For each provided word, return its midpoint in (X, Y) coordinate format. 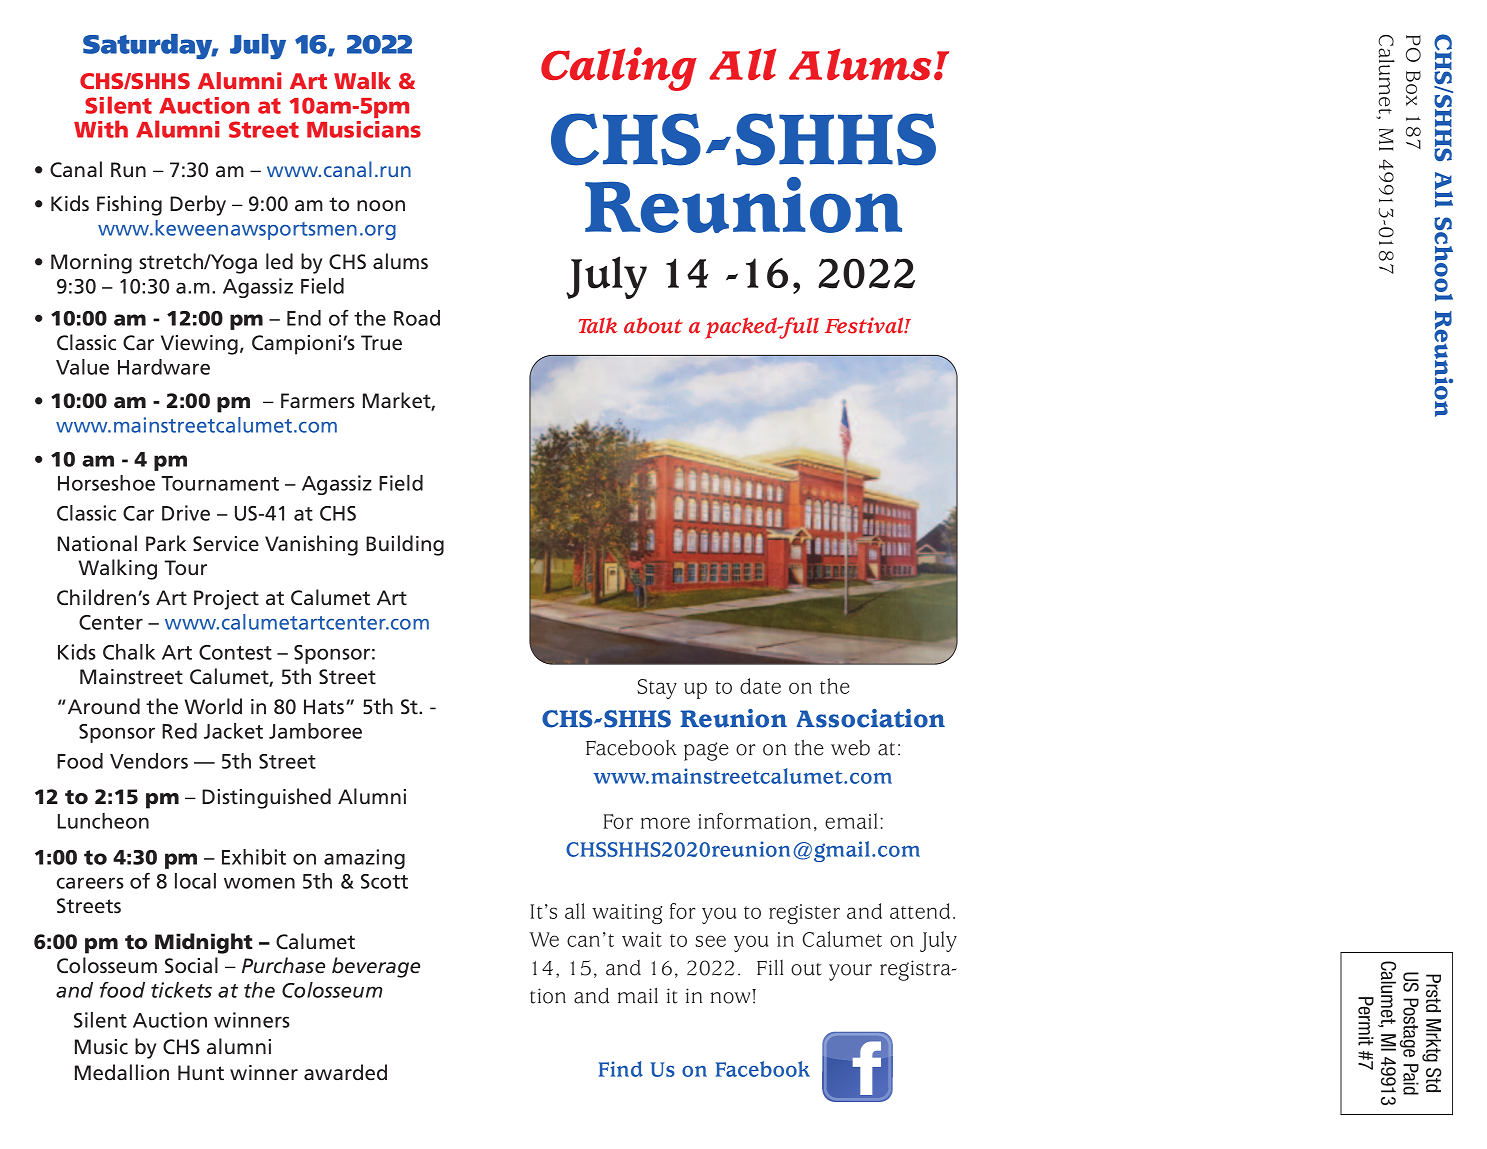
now (730, 998)
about (653, 325)
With (101, 129)
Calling (619, 69)
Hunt (201, 1073)
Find (621, 1069)
